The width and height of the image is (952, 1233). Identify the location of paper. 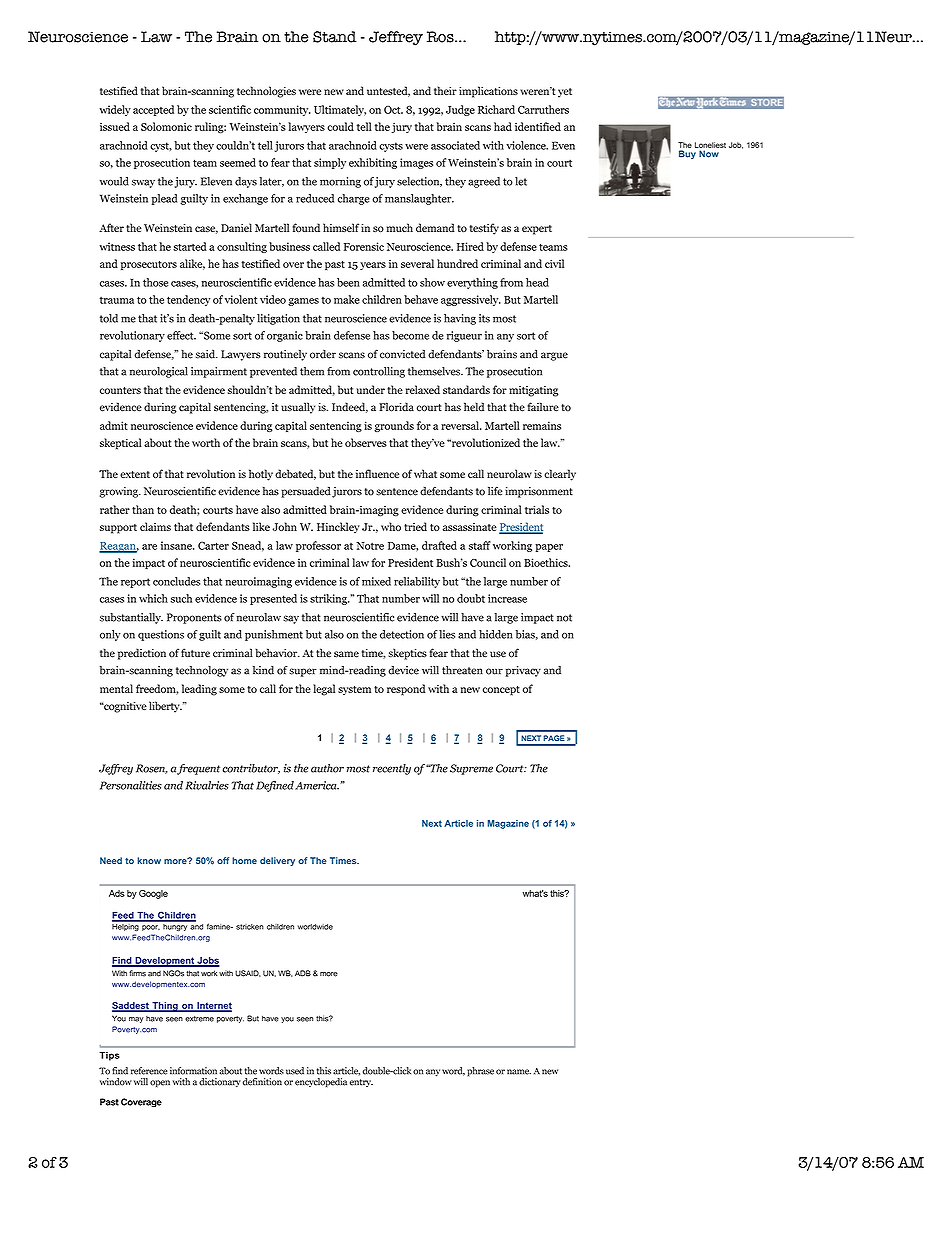
(549, 548).
